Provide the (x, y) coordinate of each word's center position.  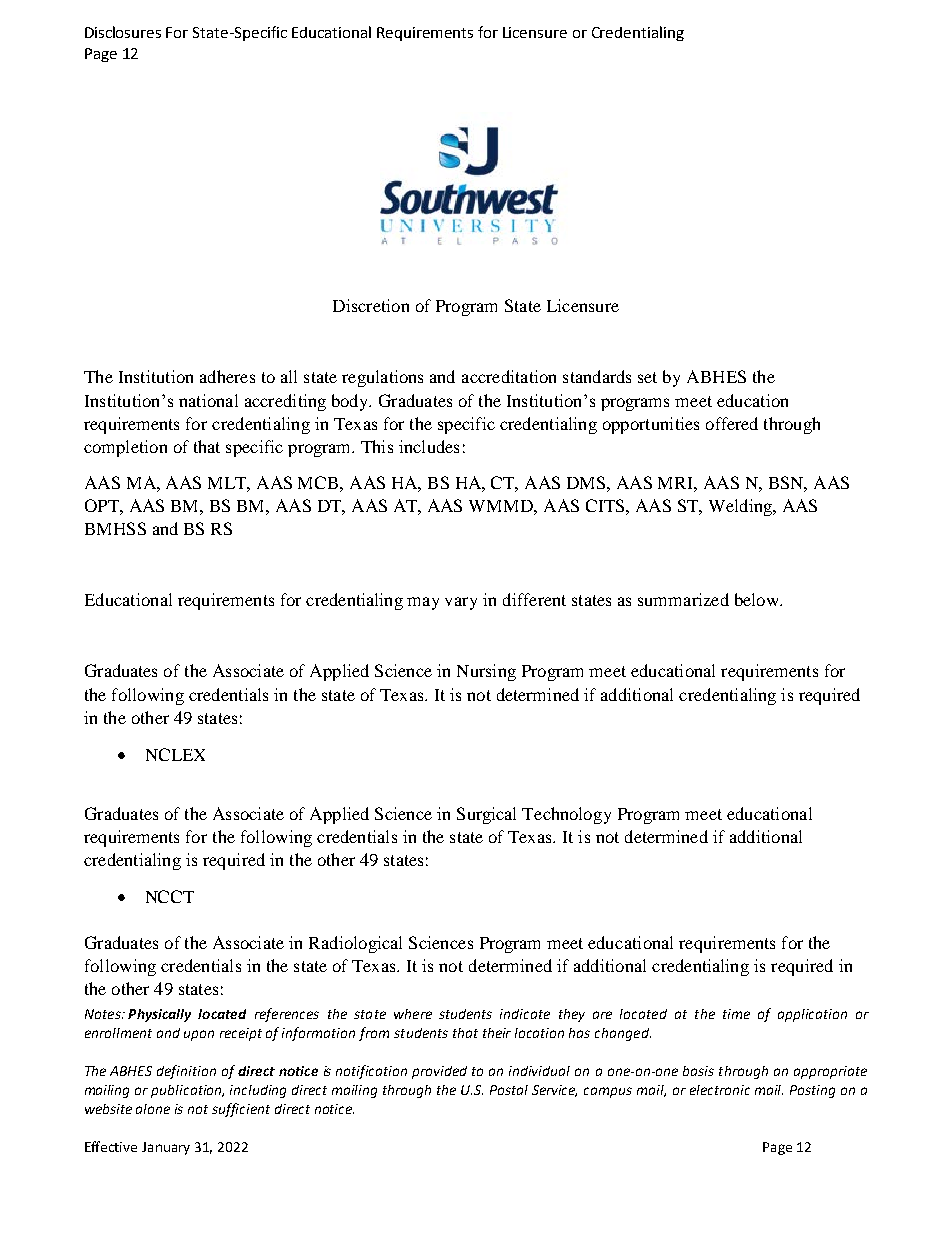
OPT (103, 505)
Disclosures (123, 32)
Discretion (371, 305)
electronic (720, 1090)
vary (461, 603)
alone (153, 1109)
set (647, 377)
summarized (683, 599)
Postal (509, 1090)
